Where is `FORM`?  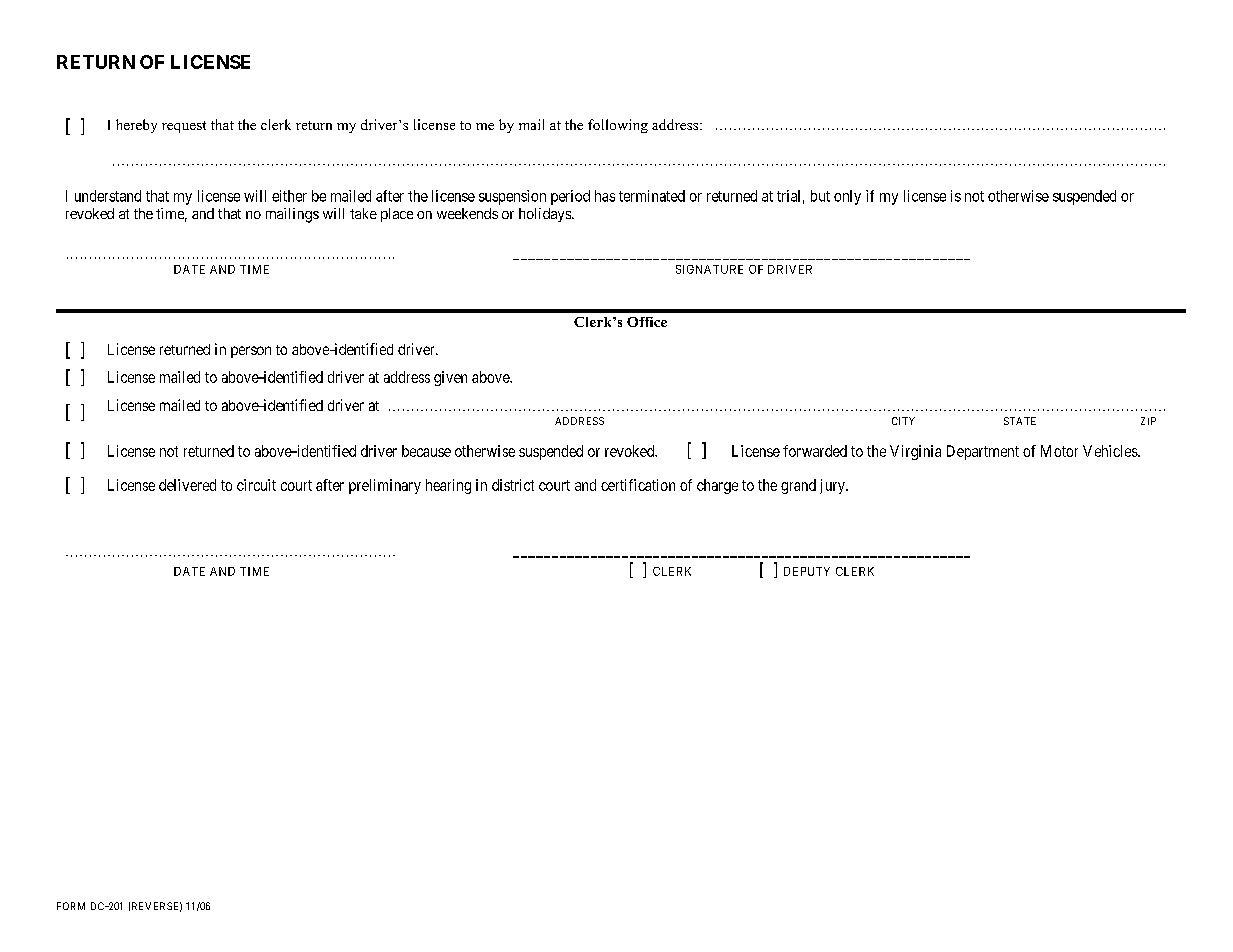
FORM is located at coordinates (71, 906).
